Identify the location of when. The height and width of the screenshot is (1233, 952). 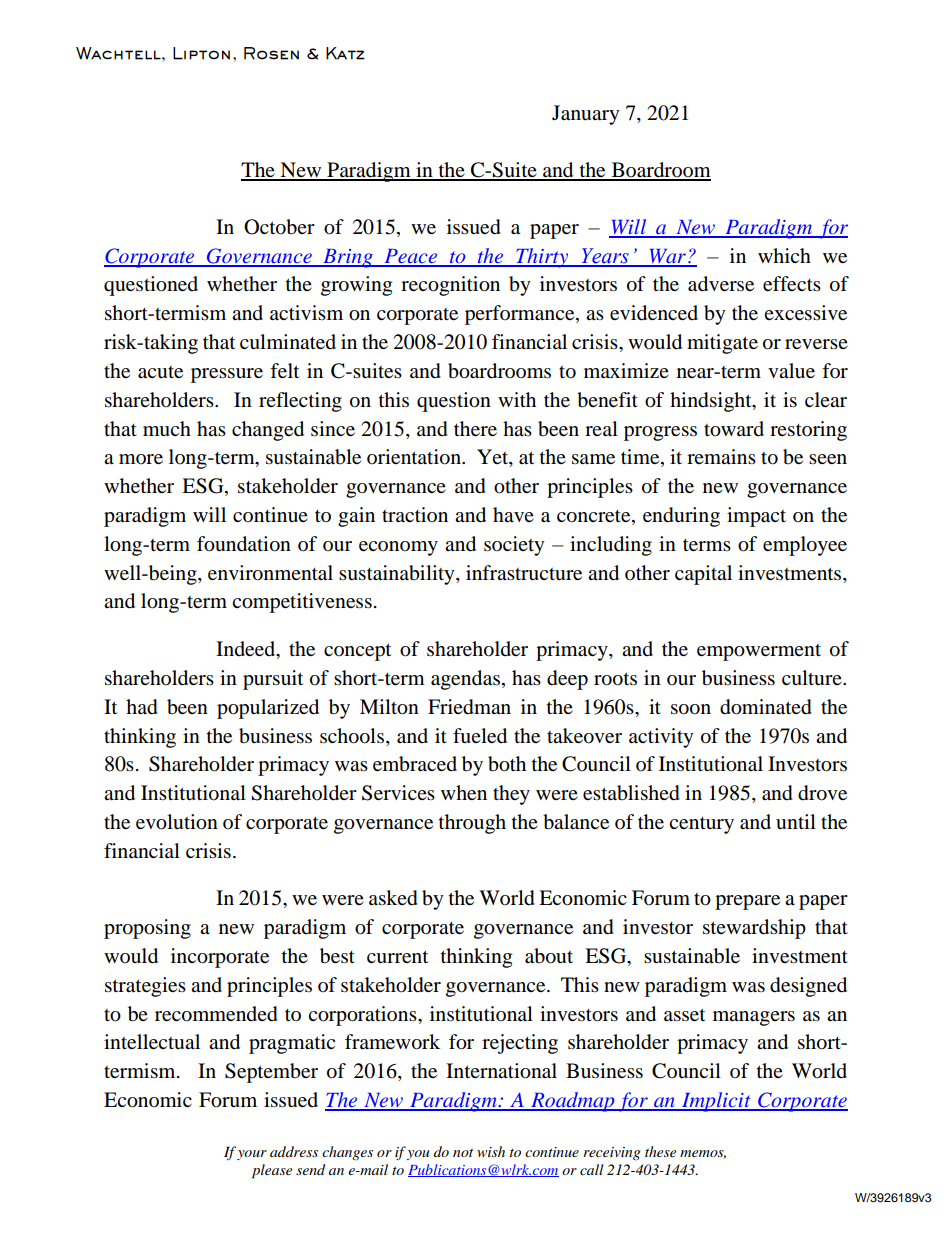
(464, 792).
